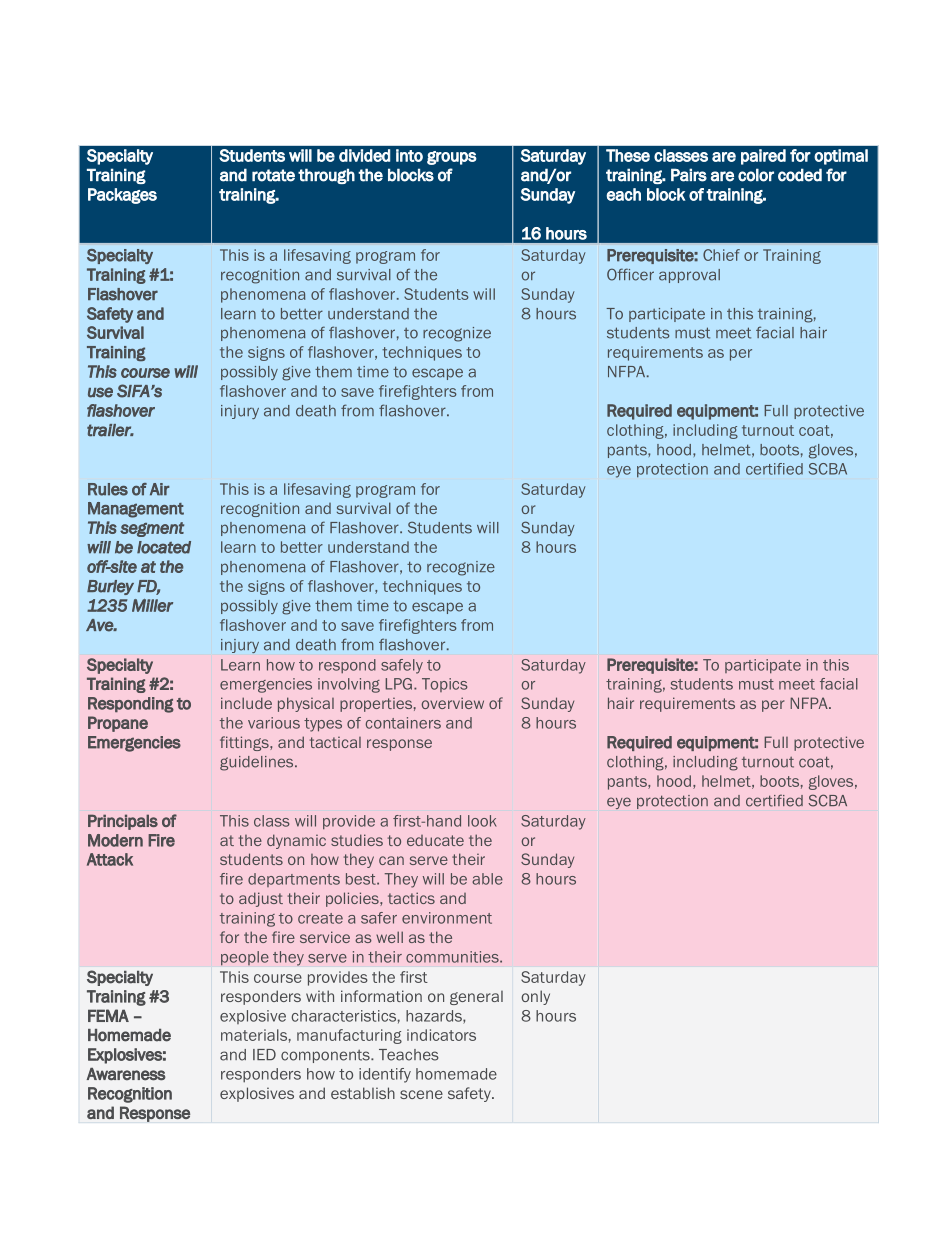  What do you see at coordinates (126, 1074) in the screenshot?
I see `Awareness` at bounding box center [126, 1074].
